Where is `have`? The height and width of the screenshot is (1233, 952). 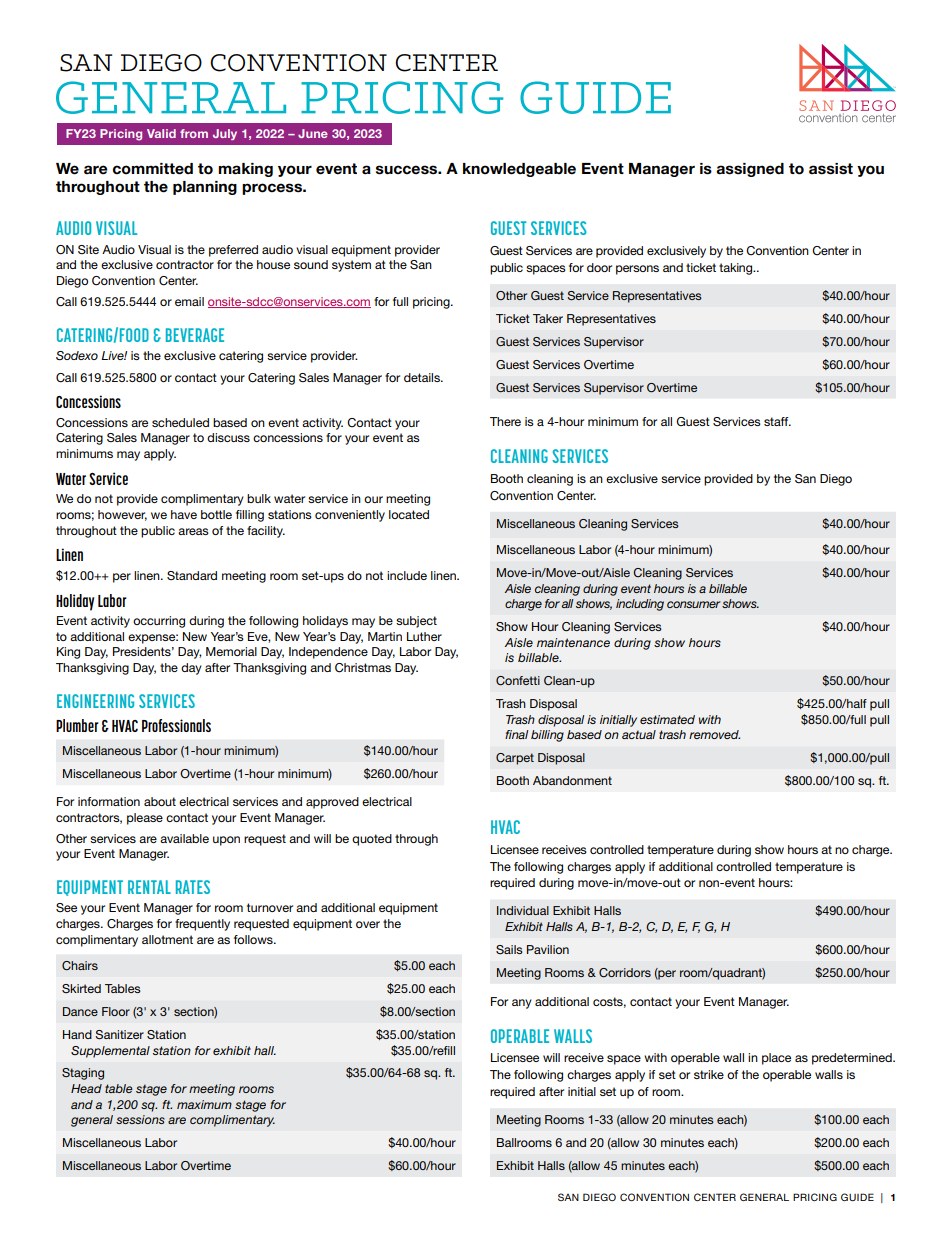
have is located at coordinates (184, 514).
